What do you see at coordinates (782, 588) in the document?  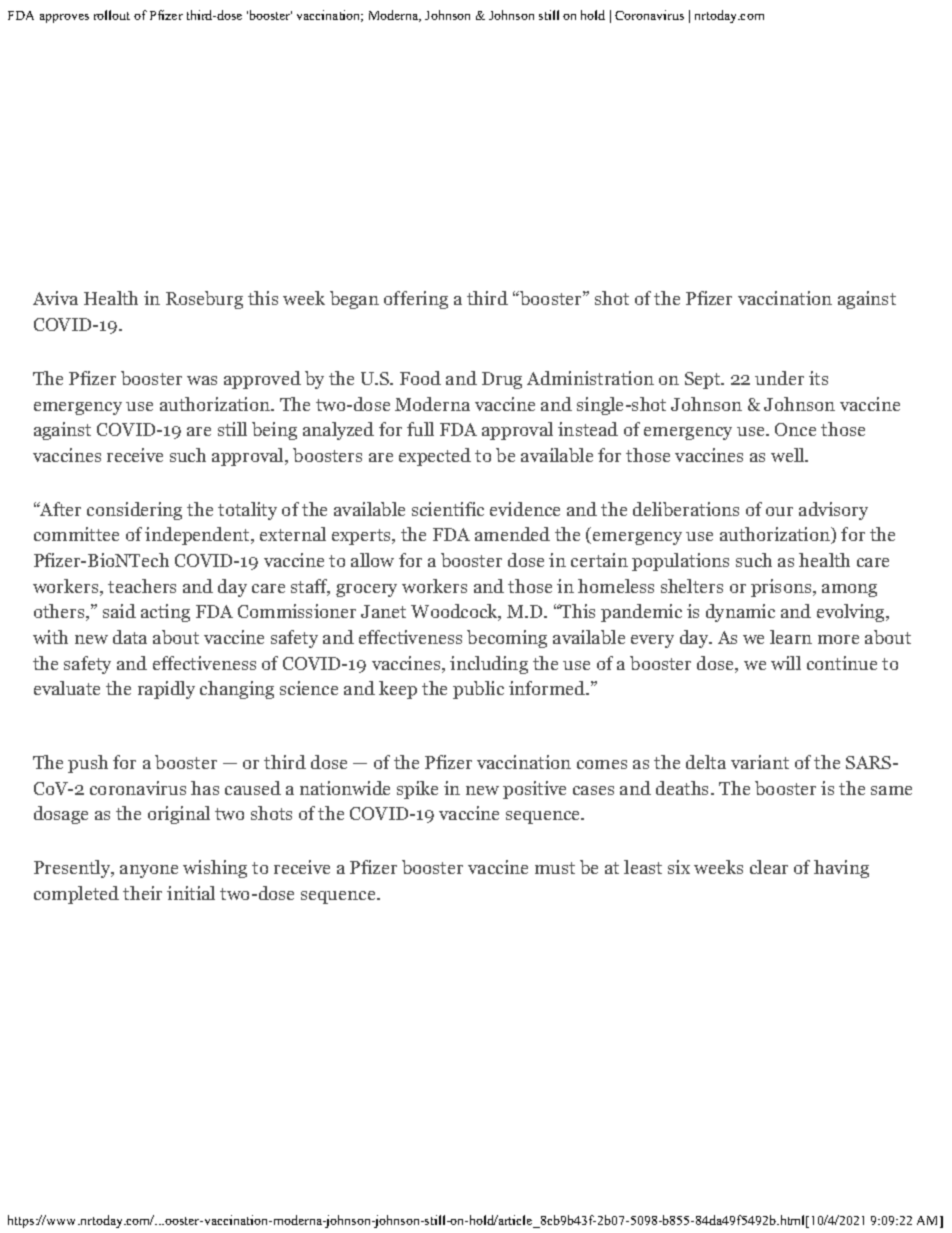 I see `prisons` at bounding box center [782, 588].
